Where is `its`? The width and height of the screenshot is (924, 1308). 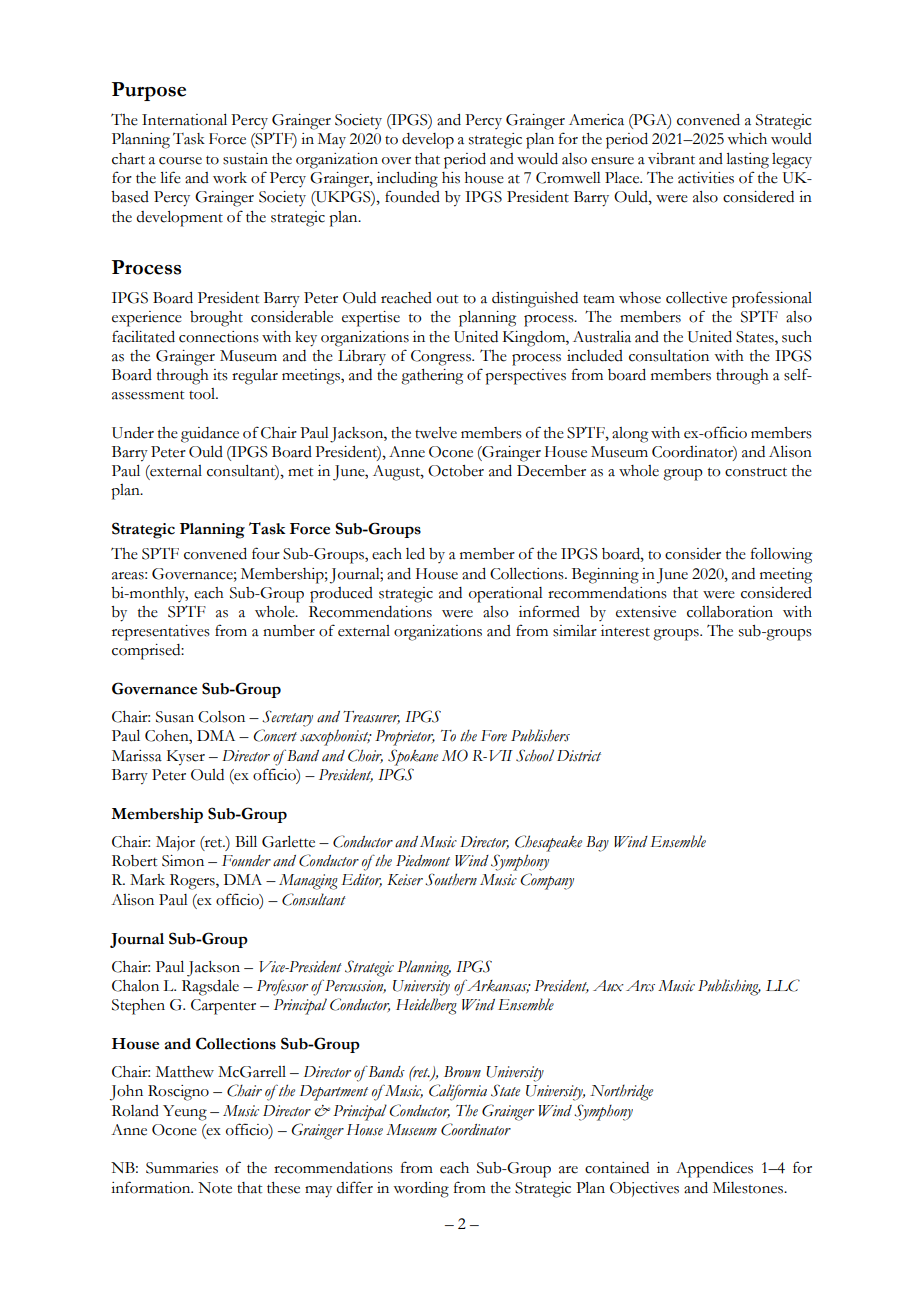
its is located at coordinates (220, 375).
